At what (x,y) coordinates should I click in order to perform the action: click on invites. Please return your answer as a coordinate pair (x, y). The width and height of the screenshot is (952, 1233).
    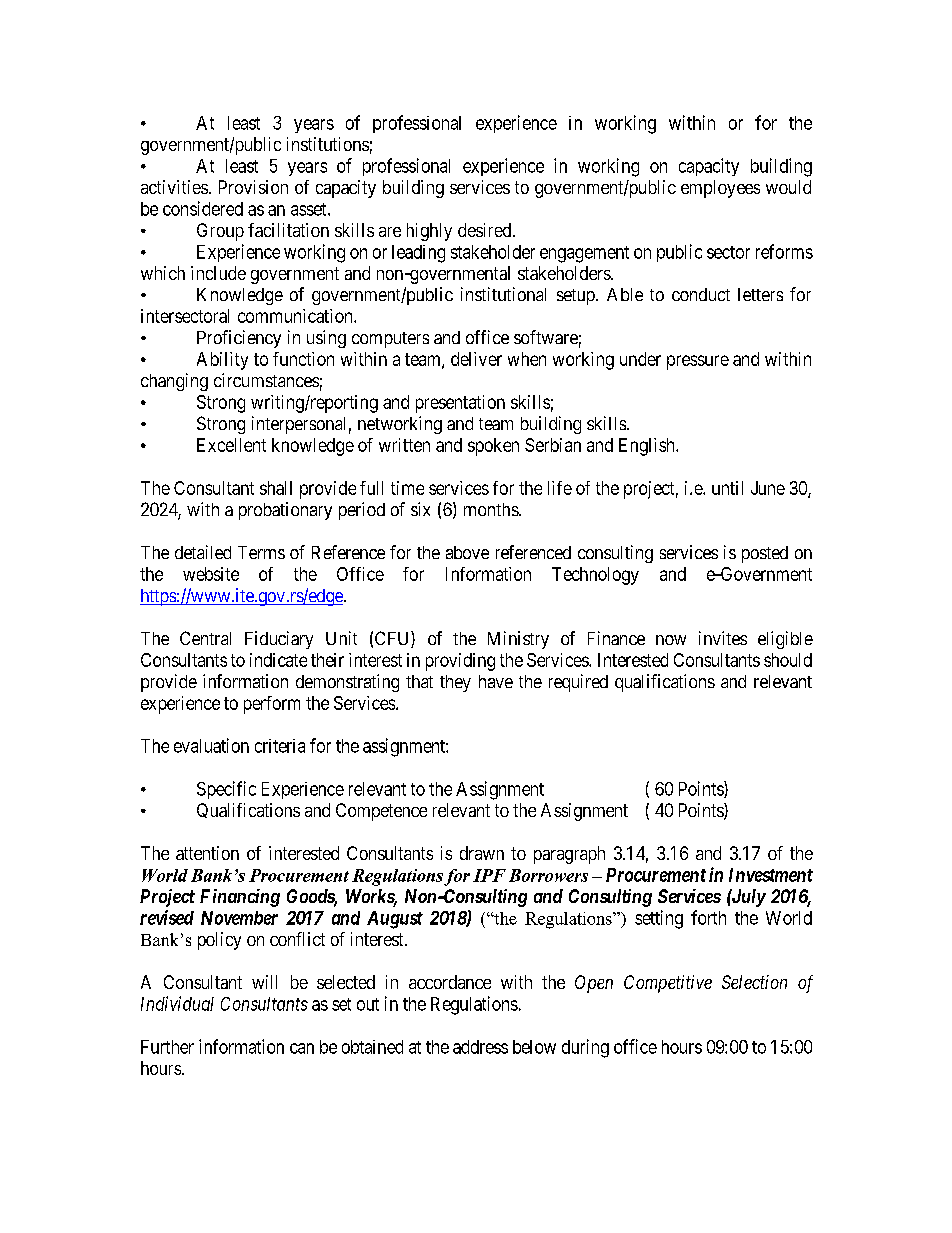
    Looking at the image, I should click on (723, 638).
